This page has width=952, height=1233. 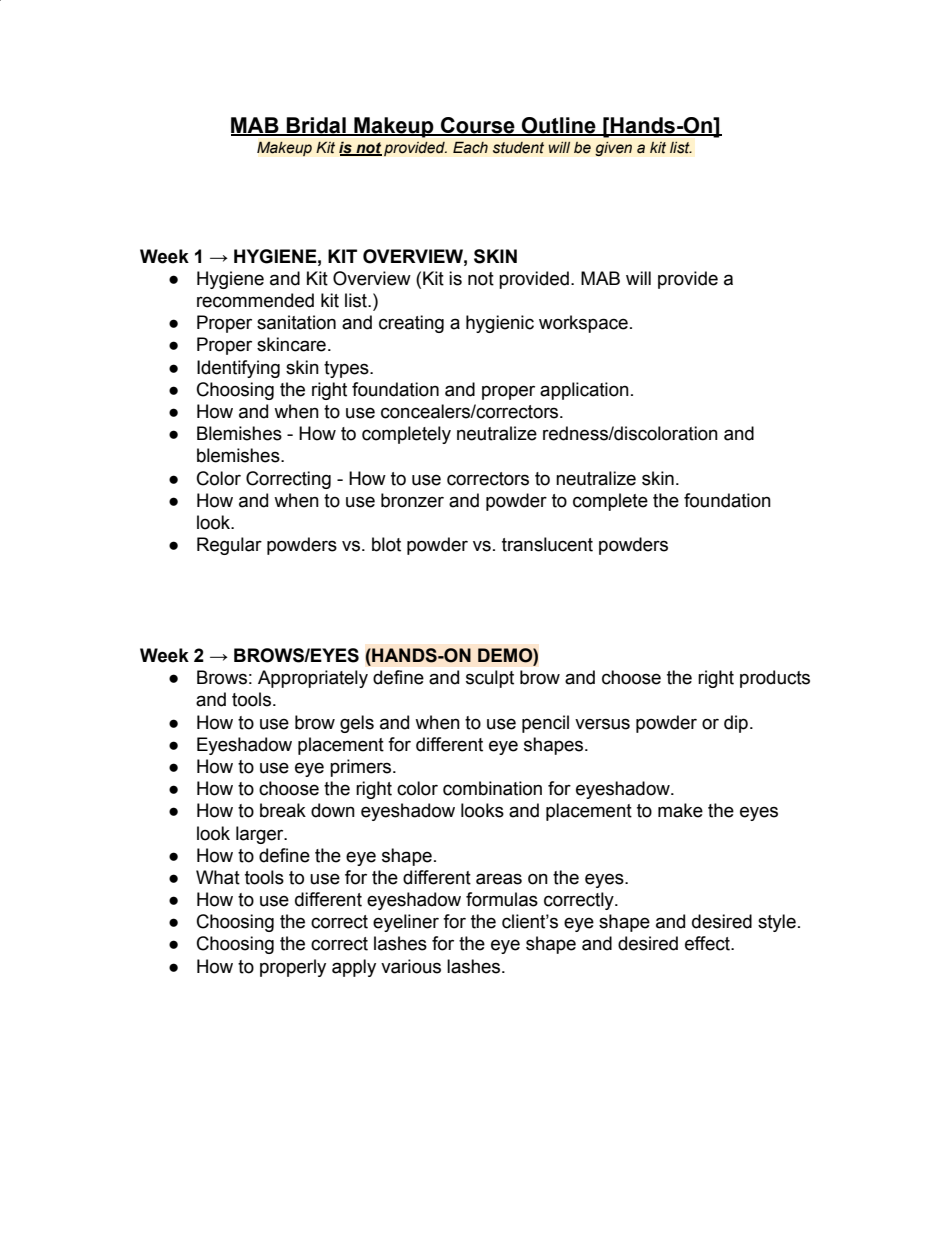 I want to click on Bridal, so click(x=316, y=126).
